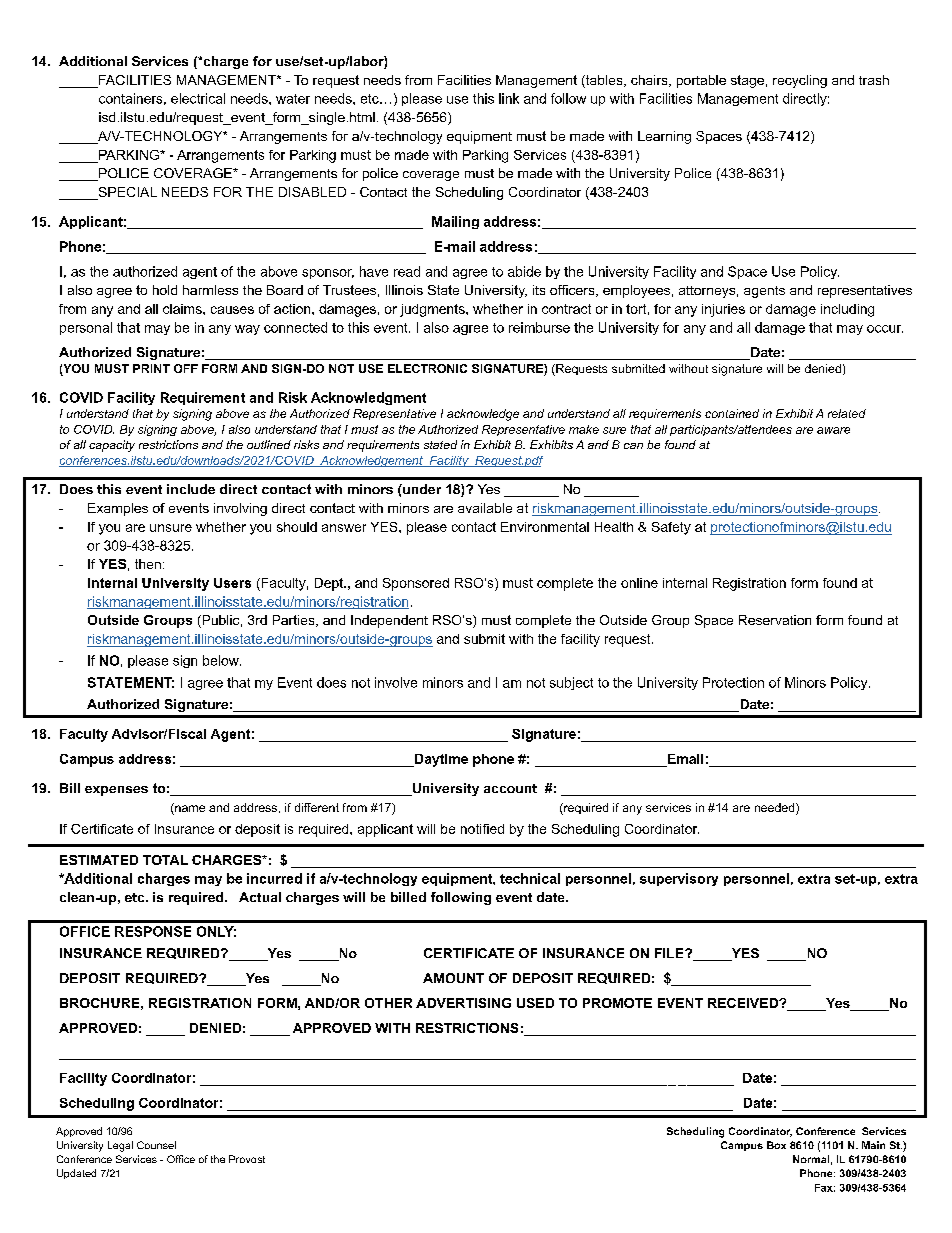  Describe the element at coordinates (775, 620) in the page. I see `Reservation` at that location.
